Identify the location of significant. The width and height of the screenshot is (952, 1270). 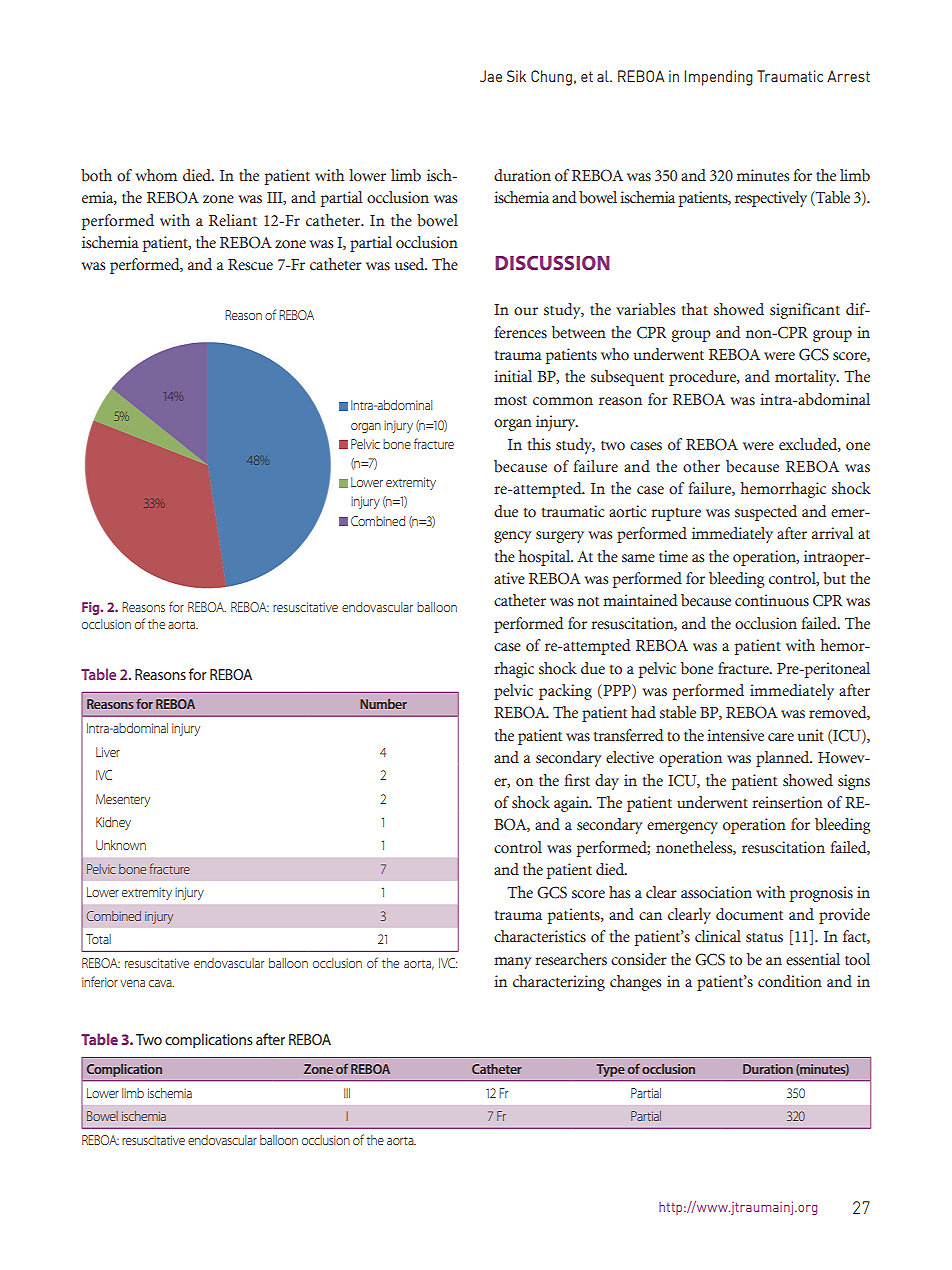
(805, 311).
